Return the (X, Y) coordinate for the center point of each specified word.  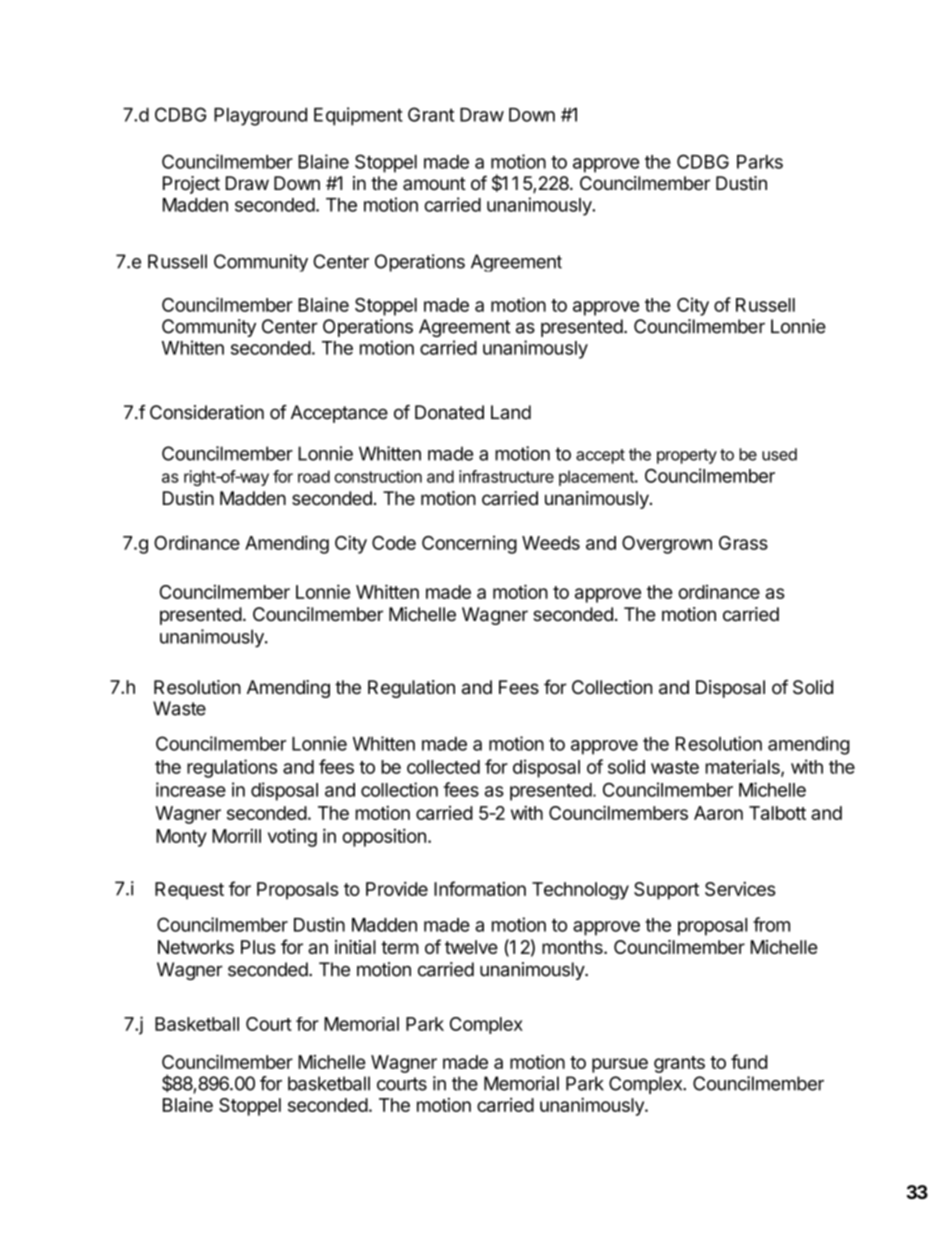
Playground (260, 117)
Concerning (469, 544)
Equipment (358, 116)
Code (394, 543)
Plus (258, 947)
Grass (743, 543)
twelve (471, 947)
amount (434, 184)
